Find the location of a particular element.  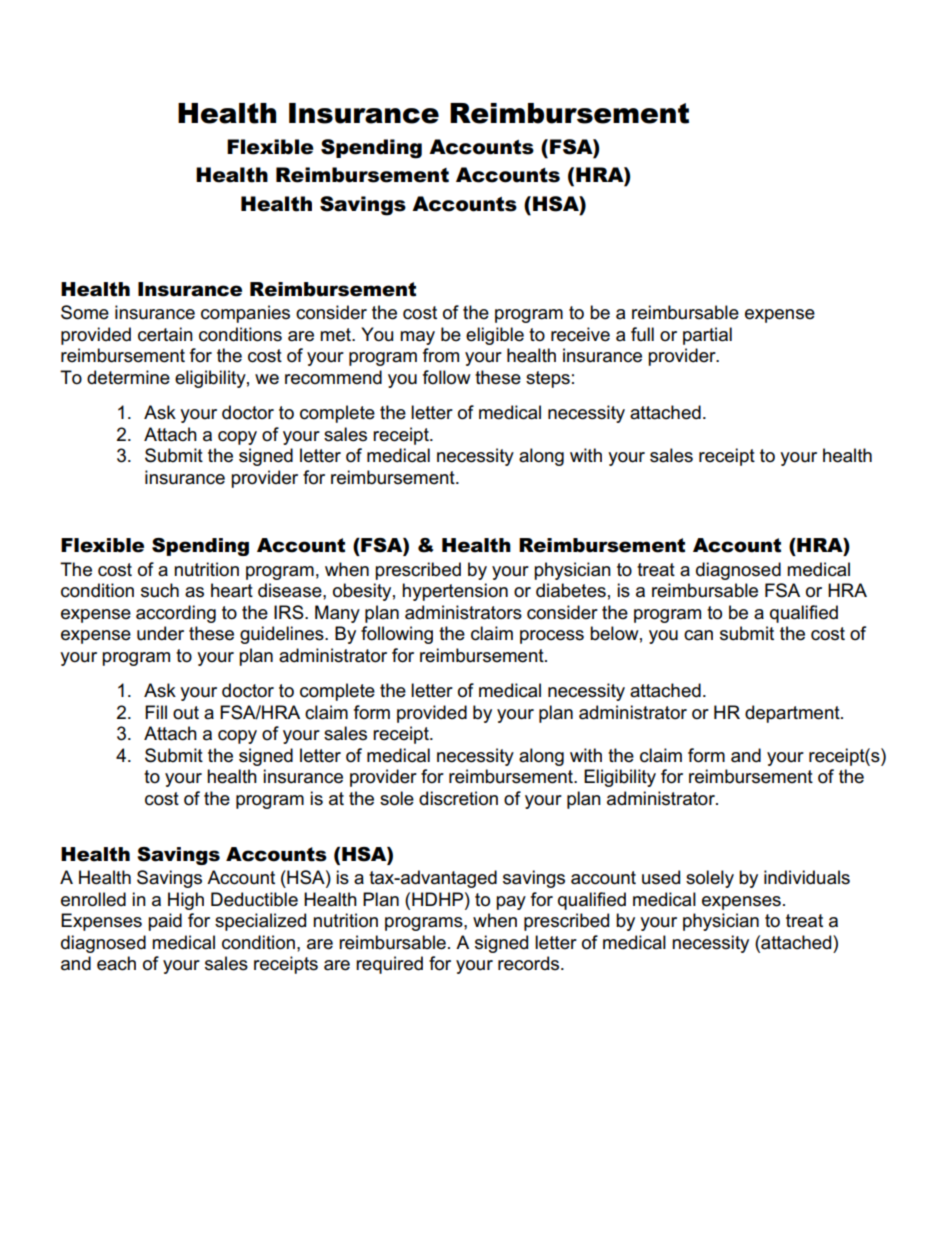

required is located at coordinates (389, 965).
